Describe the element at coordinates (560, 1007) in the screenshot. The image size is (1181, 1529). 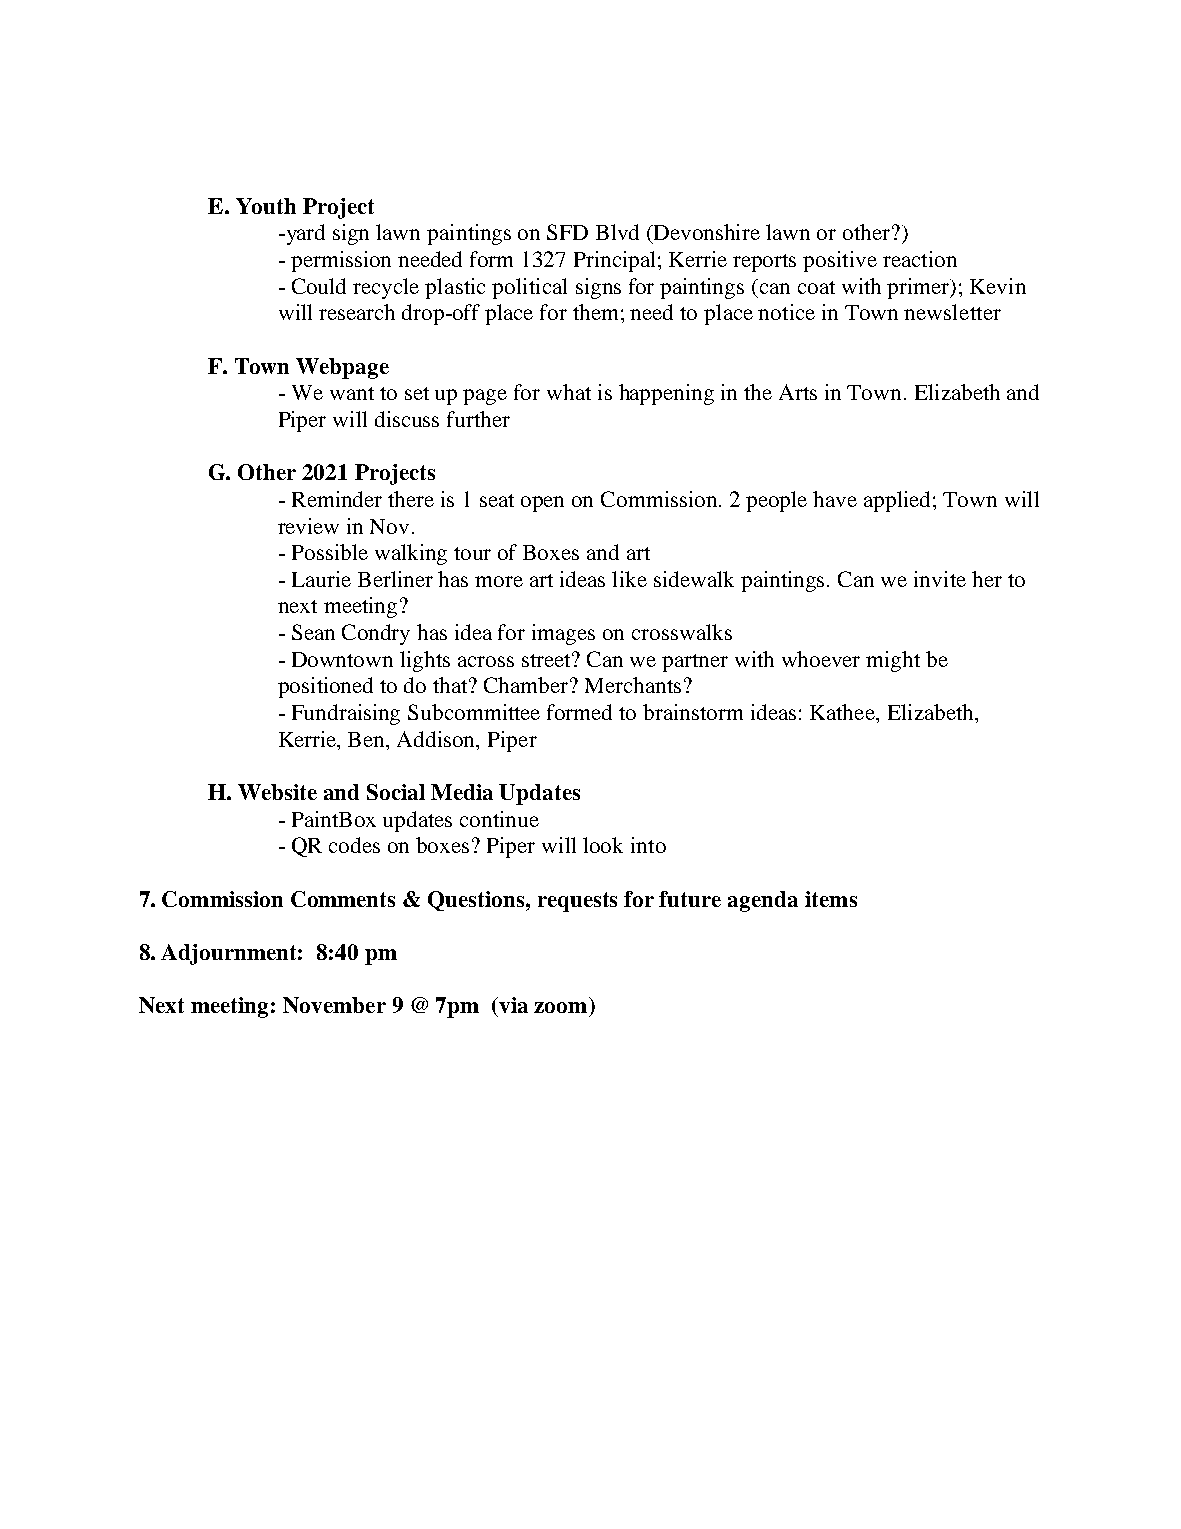
I see `zoom` at that location.
